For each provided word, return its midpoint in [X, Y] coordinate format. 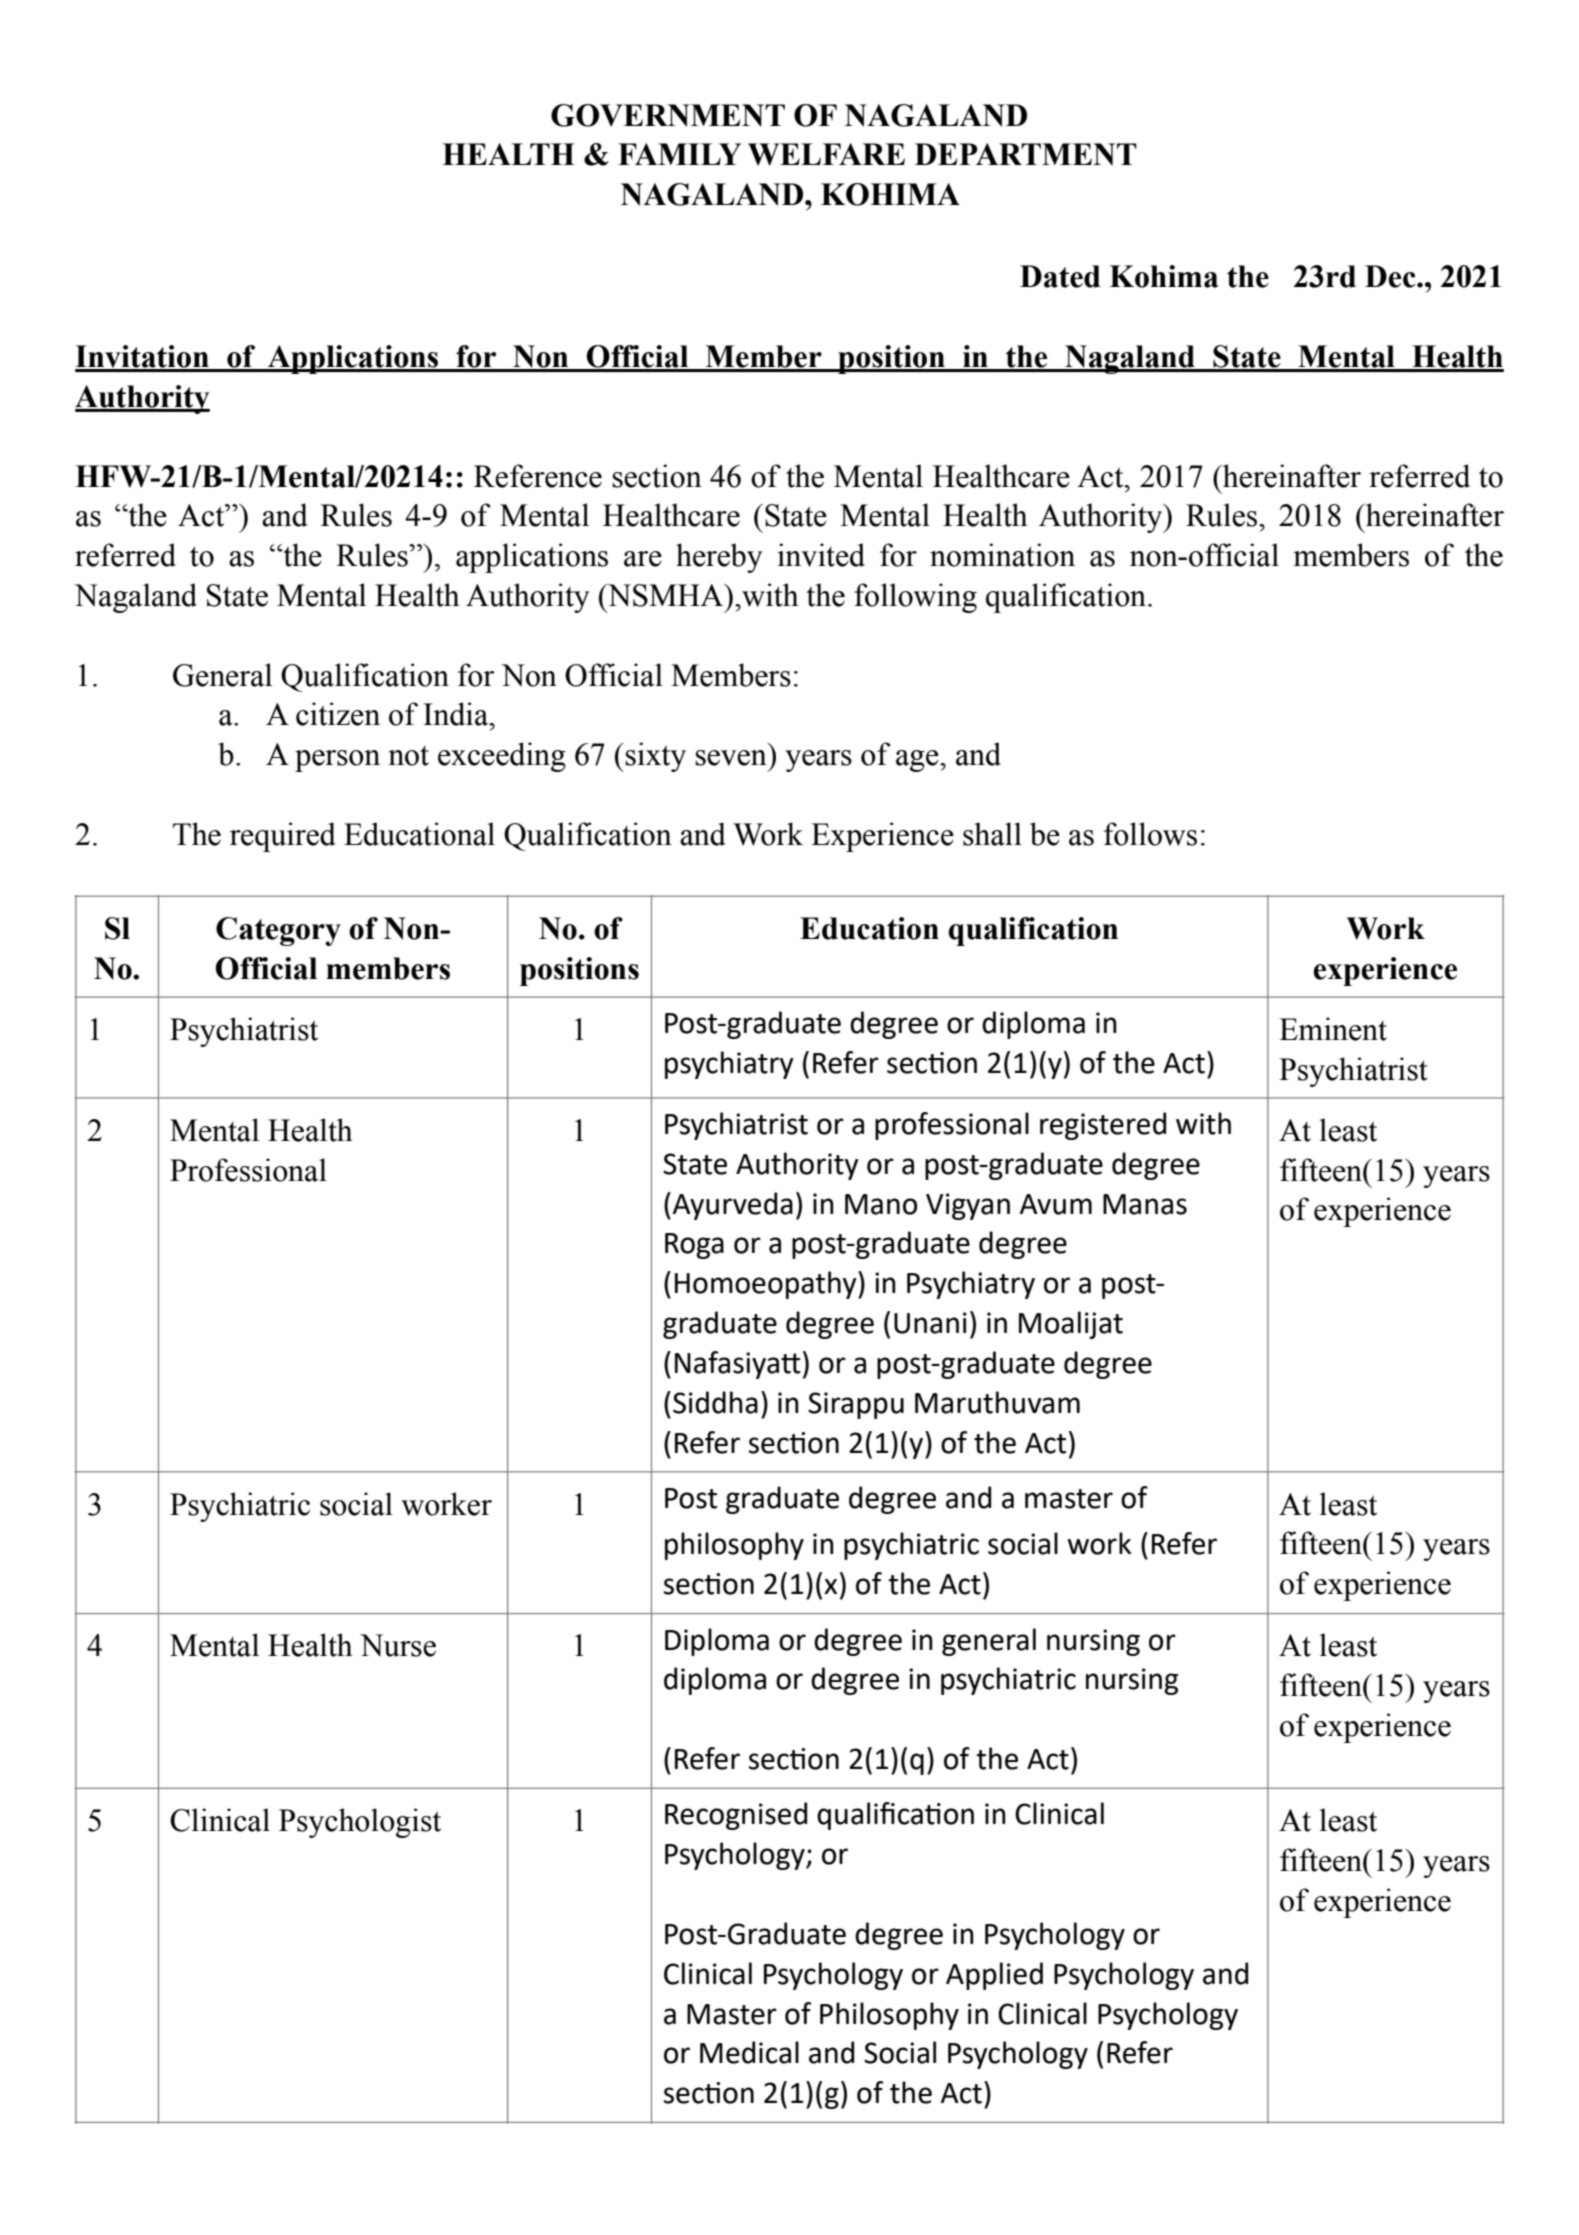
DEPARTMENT [1026, 154]
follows [1150, 834]
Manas [1145, 1204]
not [408, 756]
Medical [749, 2052]
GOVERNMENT [668, 115]
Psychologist [360, 1823]
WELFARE [826, 154]
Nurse [398, 1645]
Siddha [715, 1402]
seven [731, 758]
